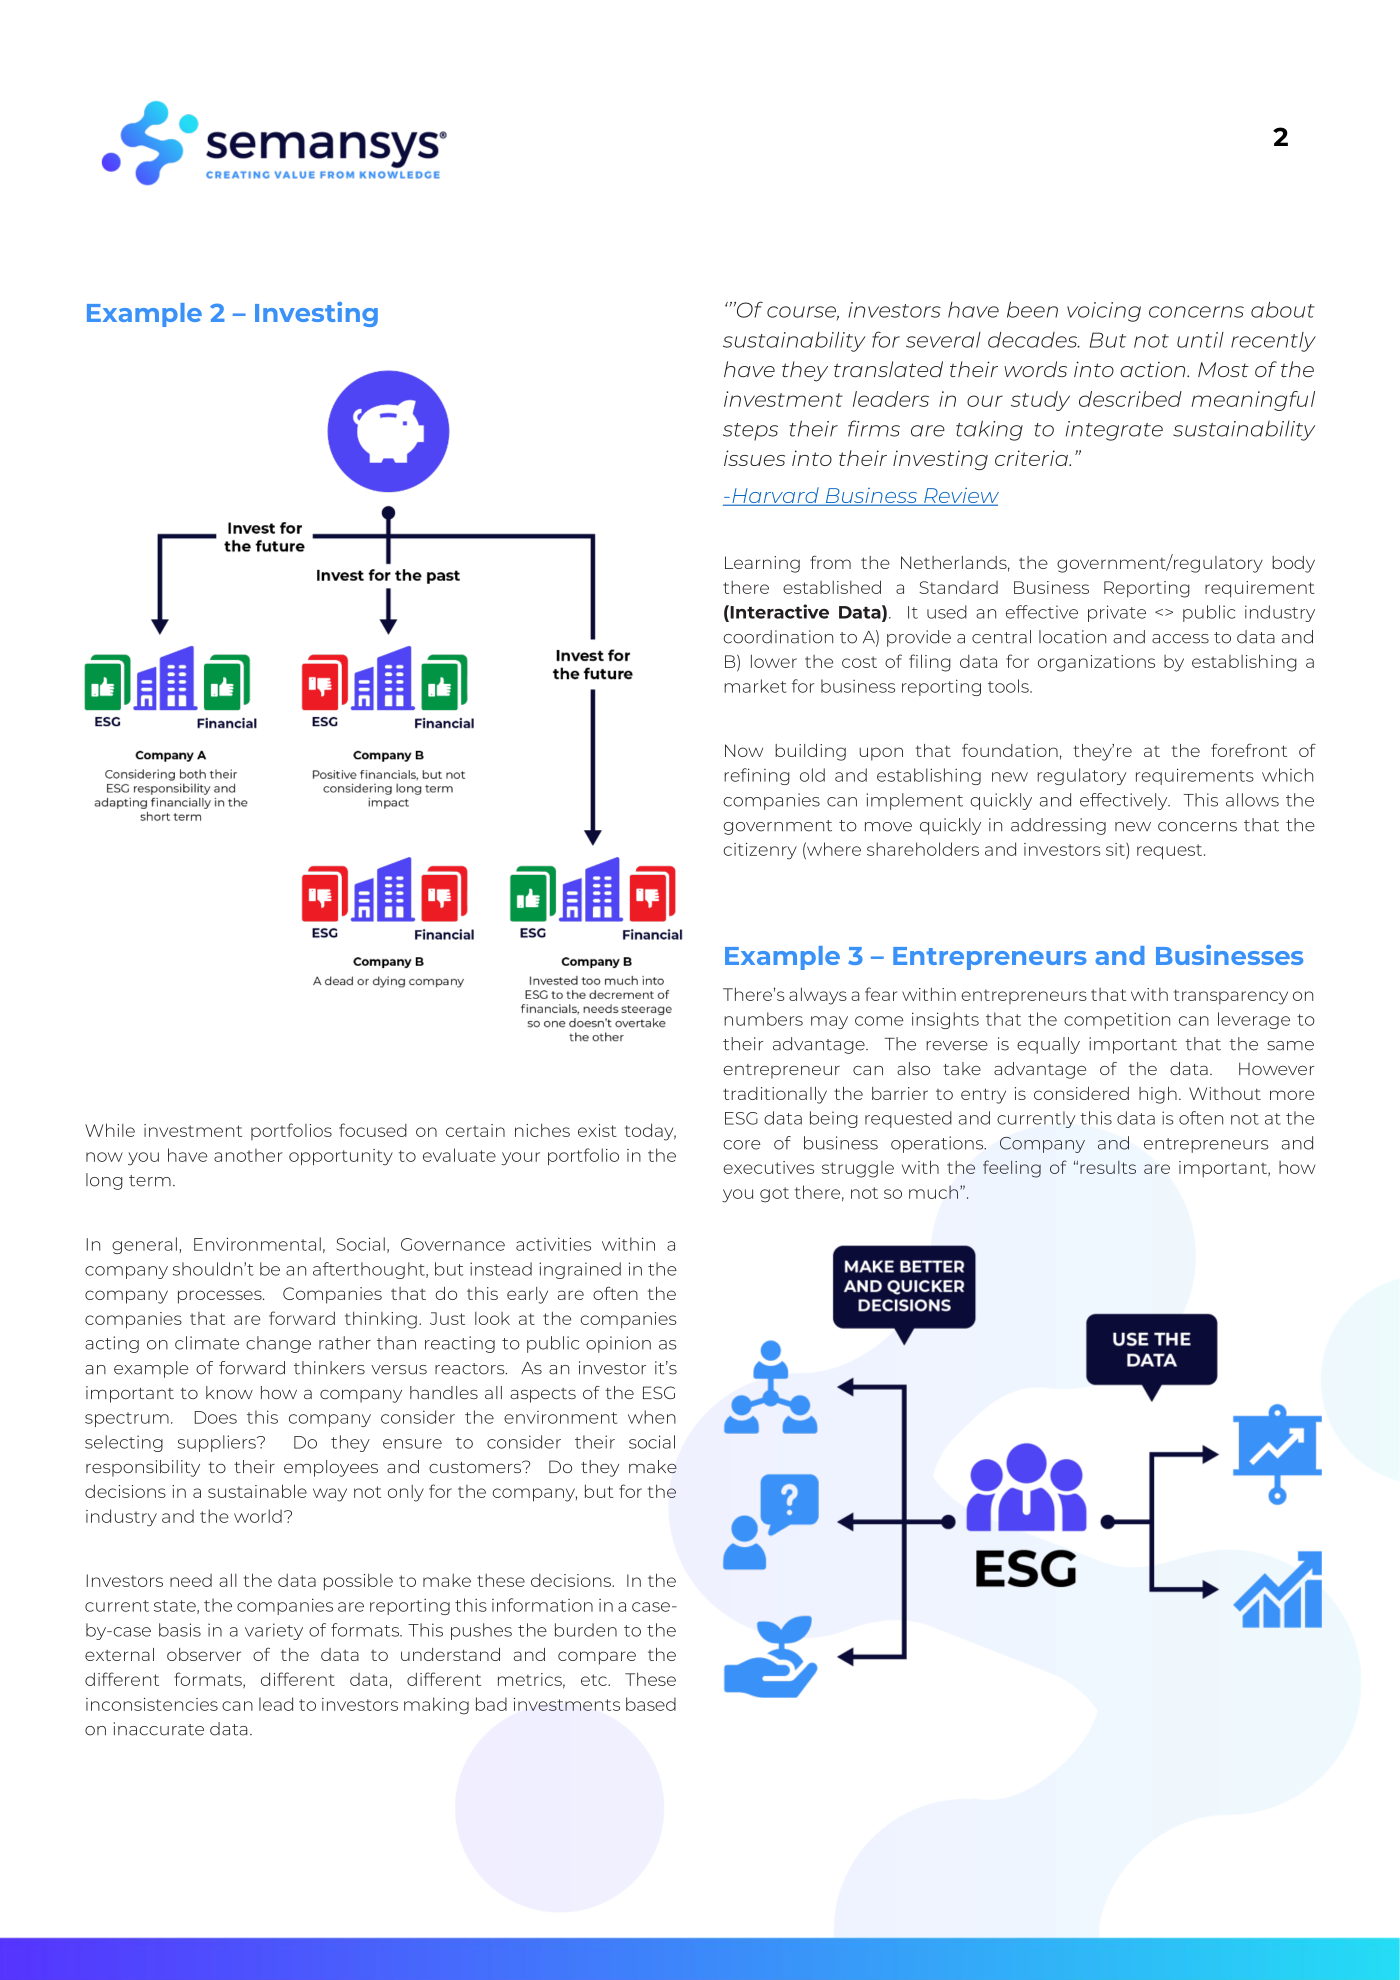  Describe the element at coordinates (1108, 1167) in the document. I see `results` at that location.
